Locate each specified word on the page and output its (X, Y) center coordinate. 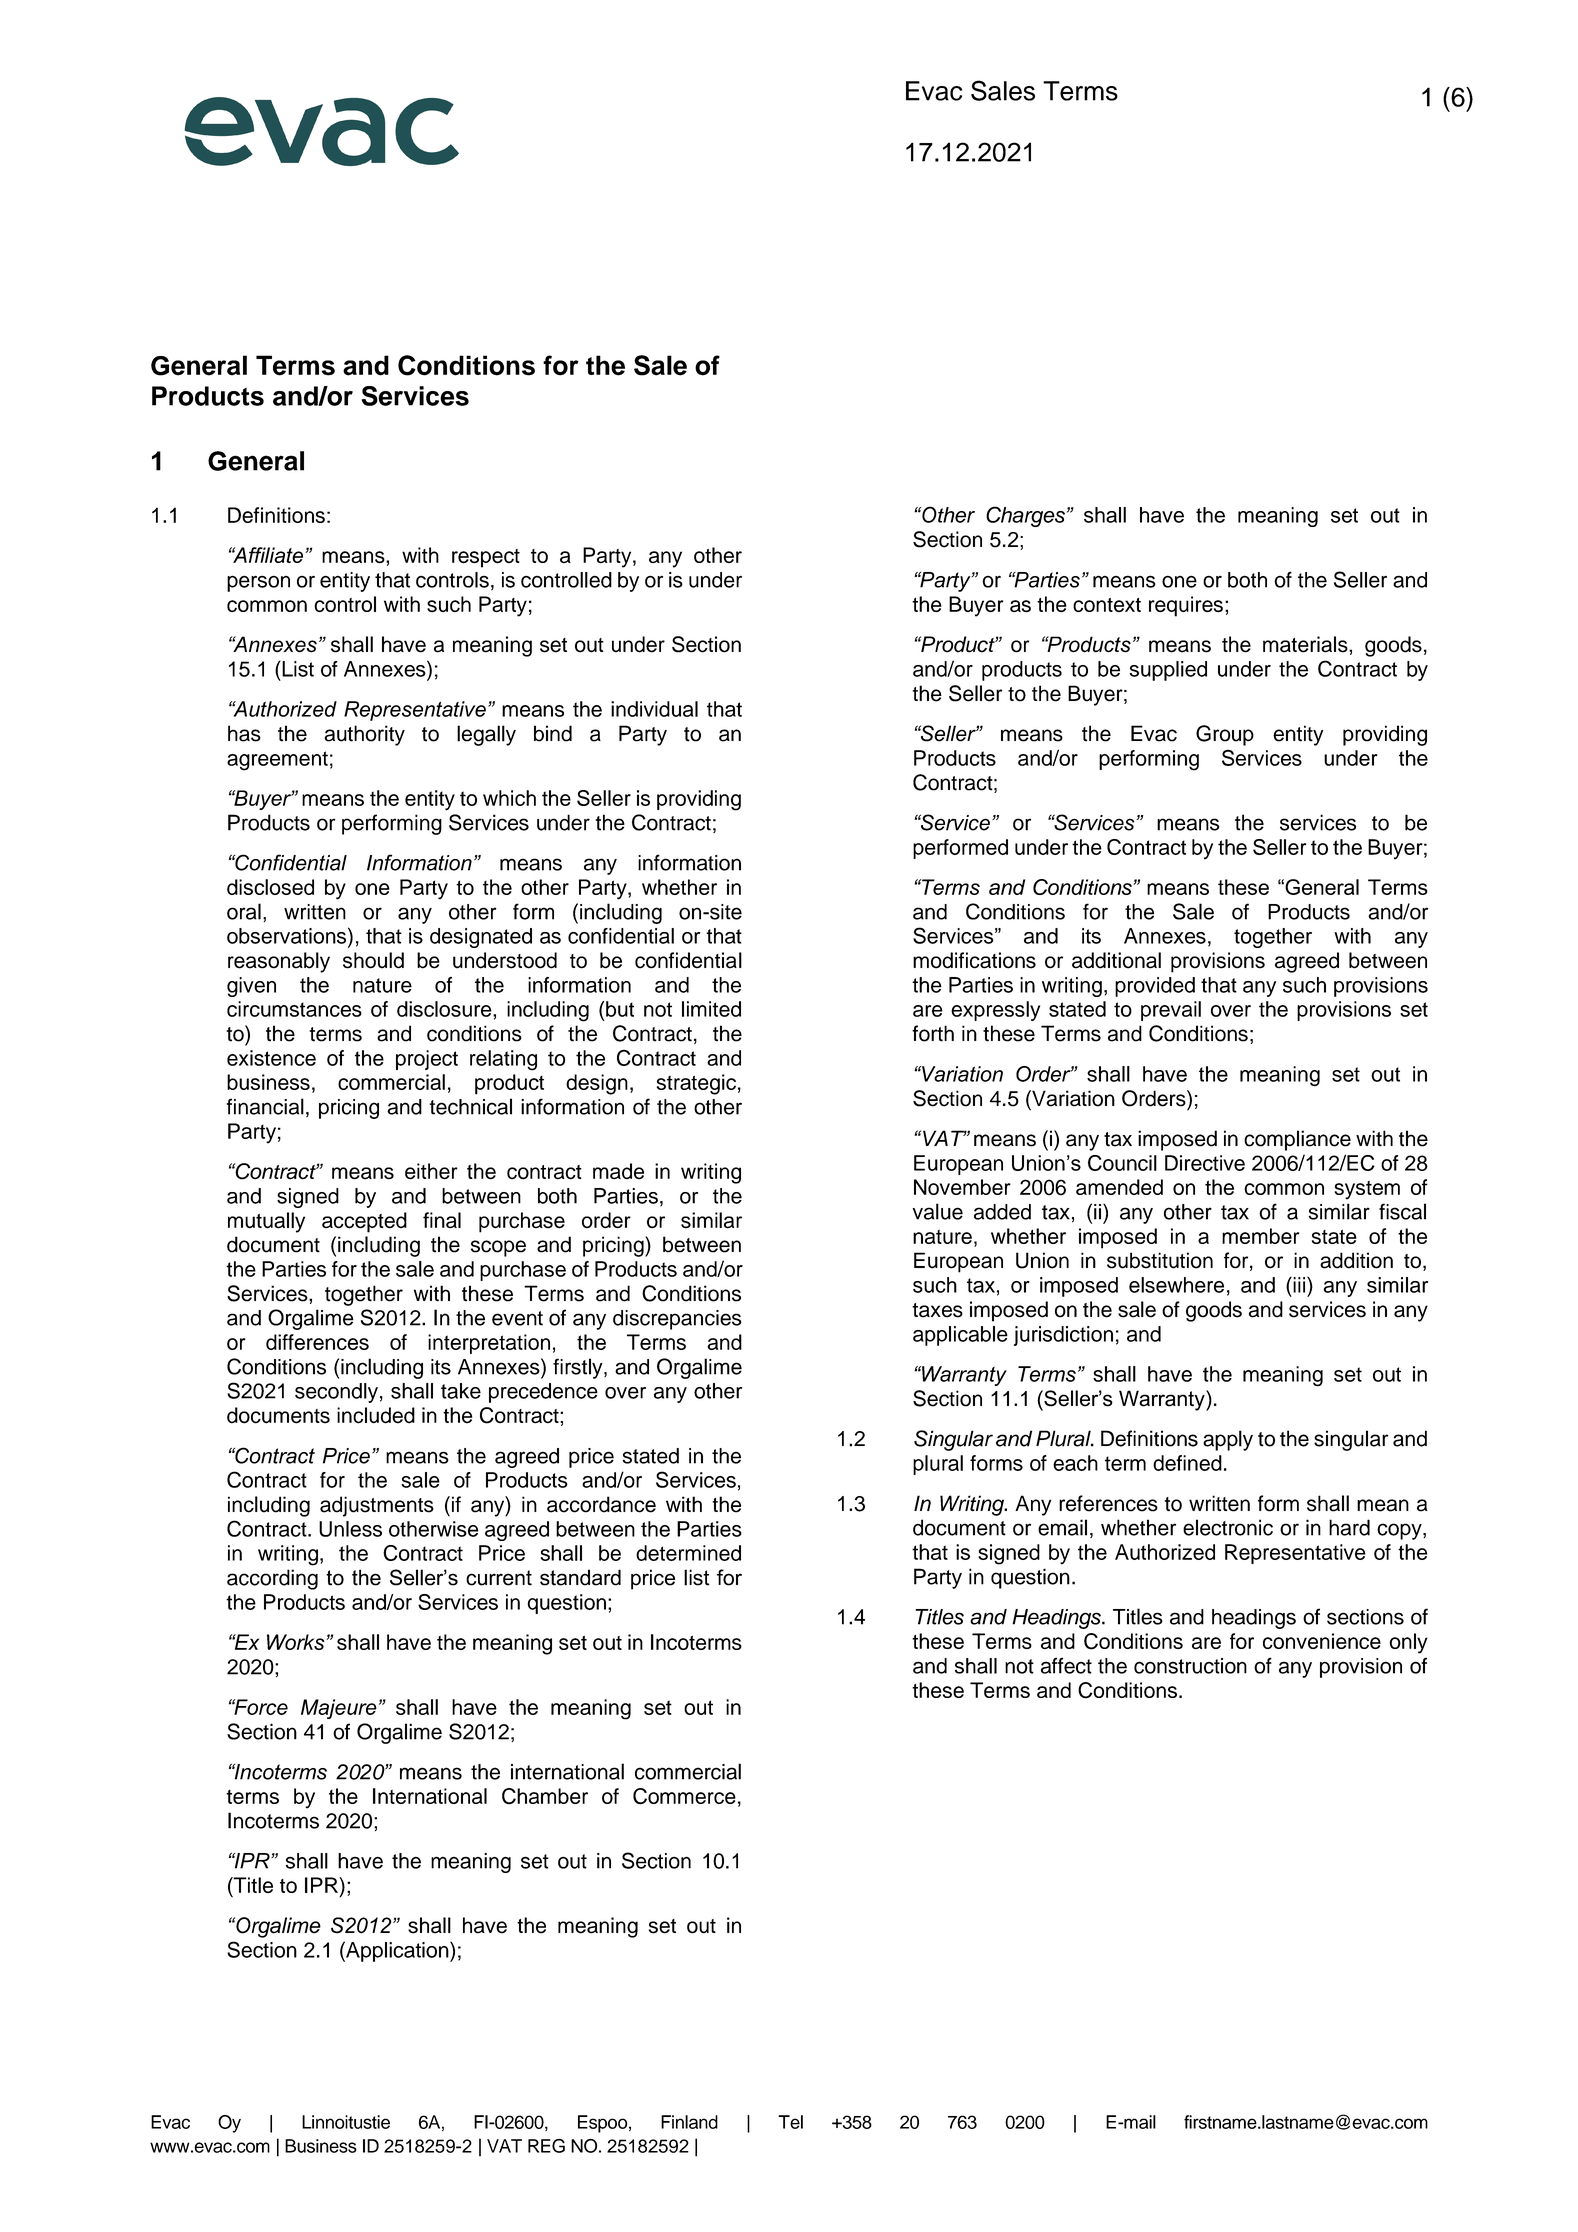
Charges (1025, 516)
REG (546, 2146)
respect (486, 558)
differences (317, 1342)
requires (1186, 606)
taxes (937, 1310)
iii (1299, 1284)
